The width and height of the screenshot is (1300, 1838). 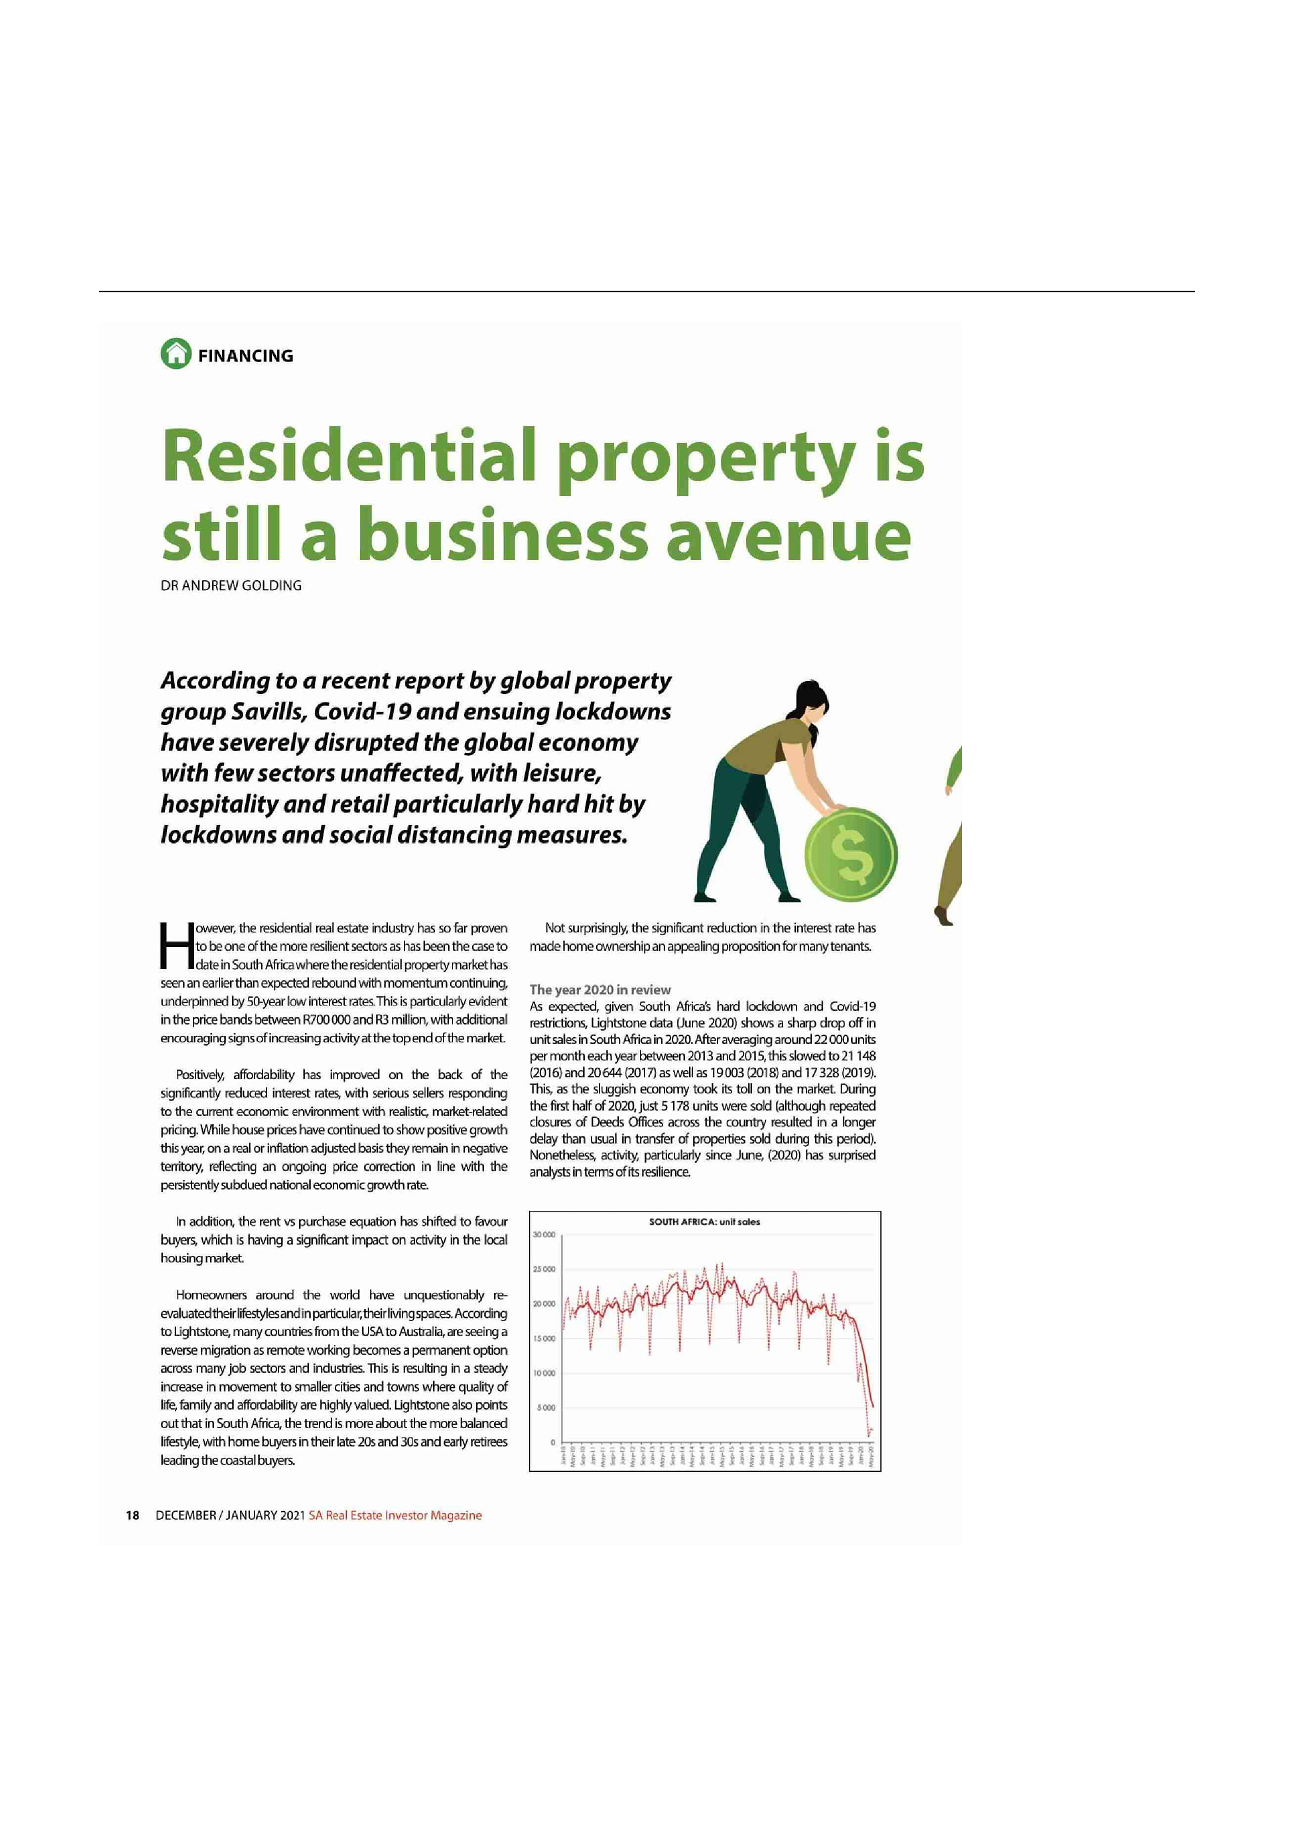 What do you see at coordinates (732, 927) in the screenshot?
I see `reduction` at bounding box center [732, 927].
